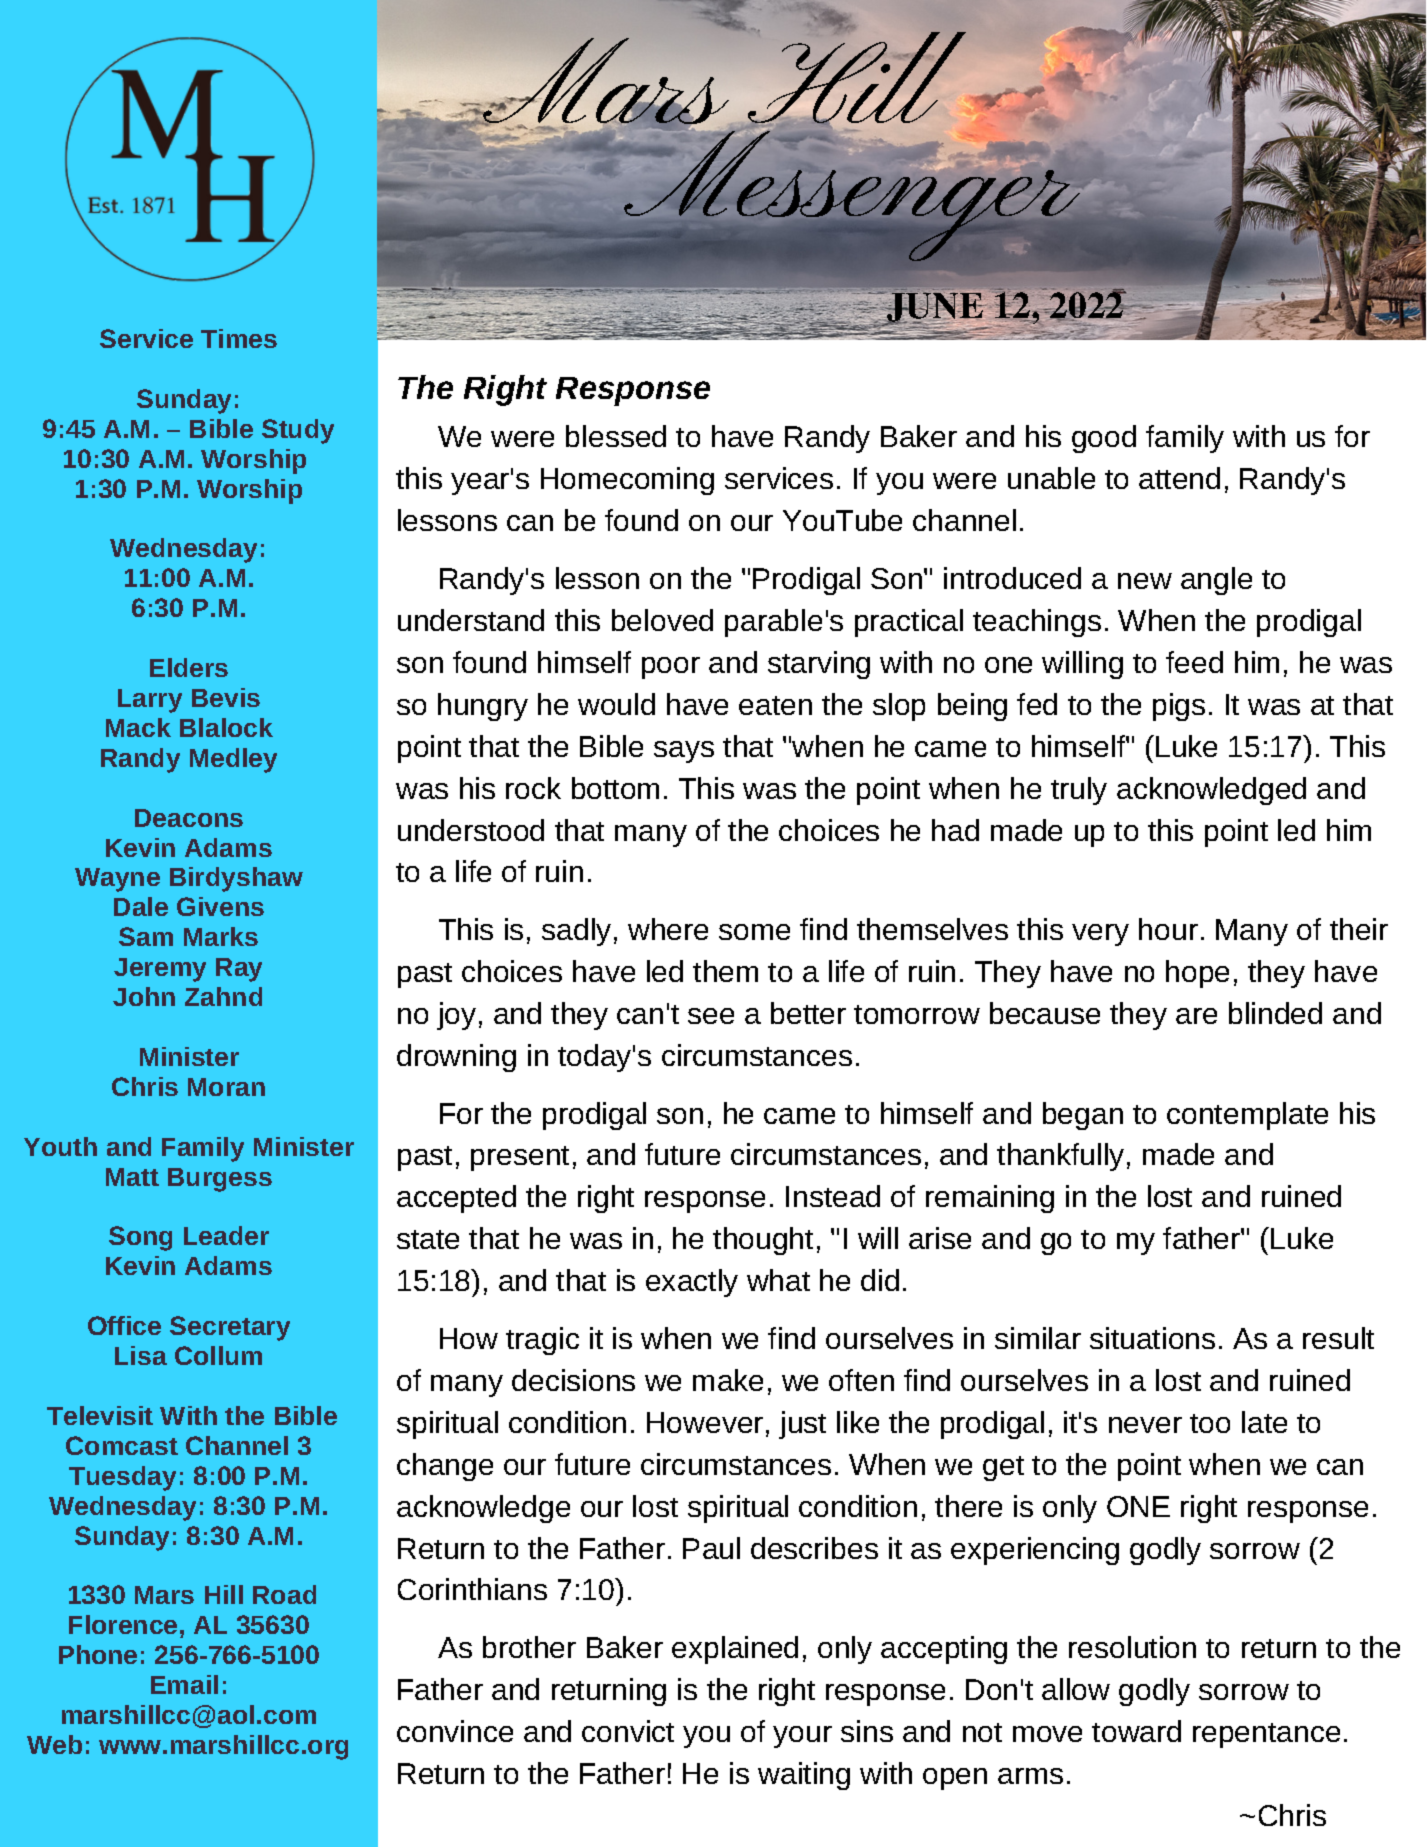 The height and width of the document is (1847, 1427). What do you see at coordinates (189, 818) in the document?
I see `Deacons` at bounding box center [189, 818].
